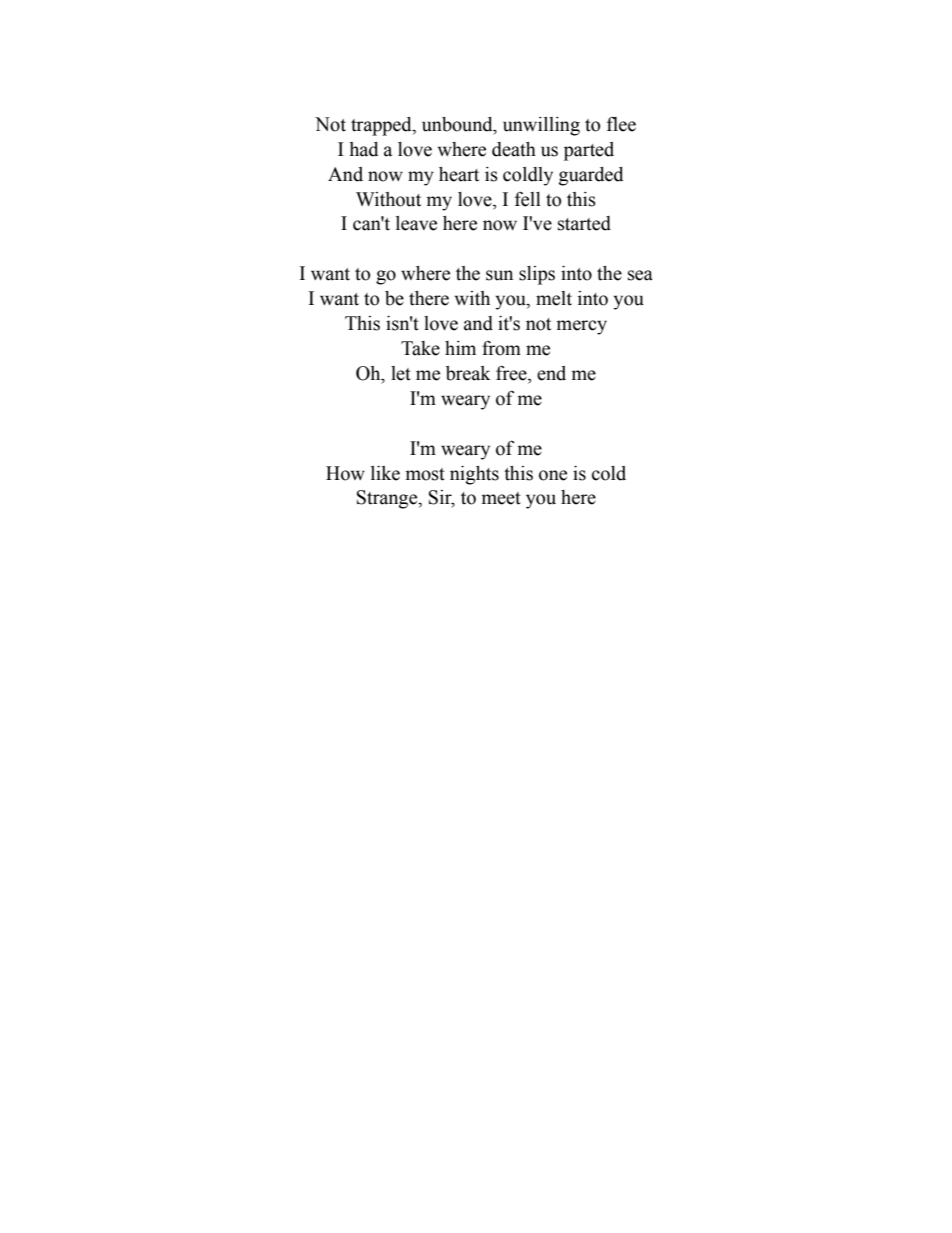 This screenshot has height=1233, width=952. Describe the element at coordinates (385, 473) in the screenshot. I see `like` at that location.
